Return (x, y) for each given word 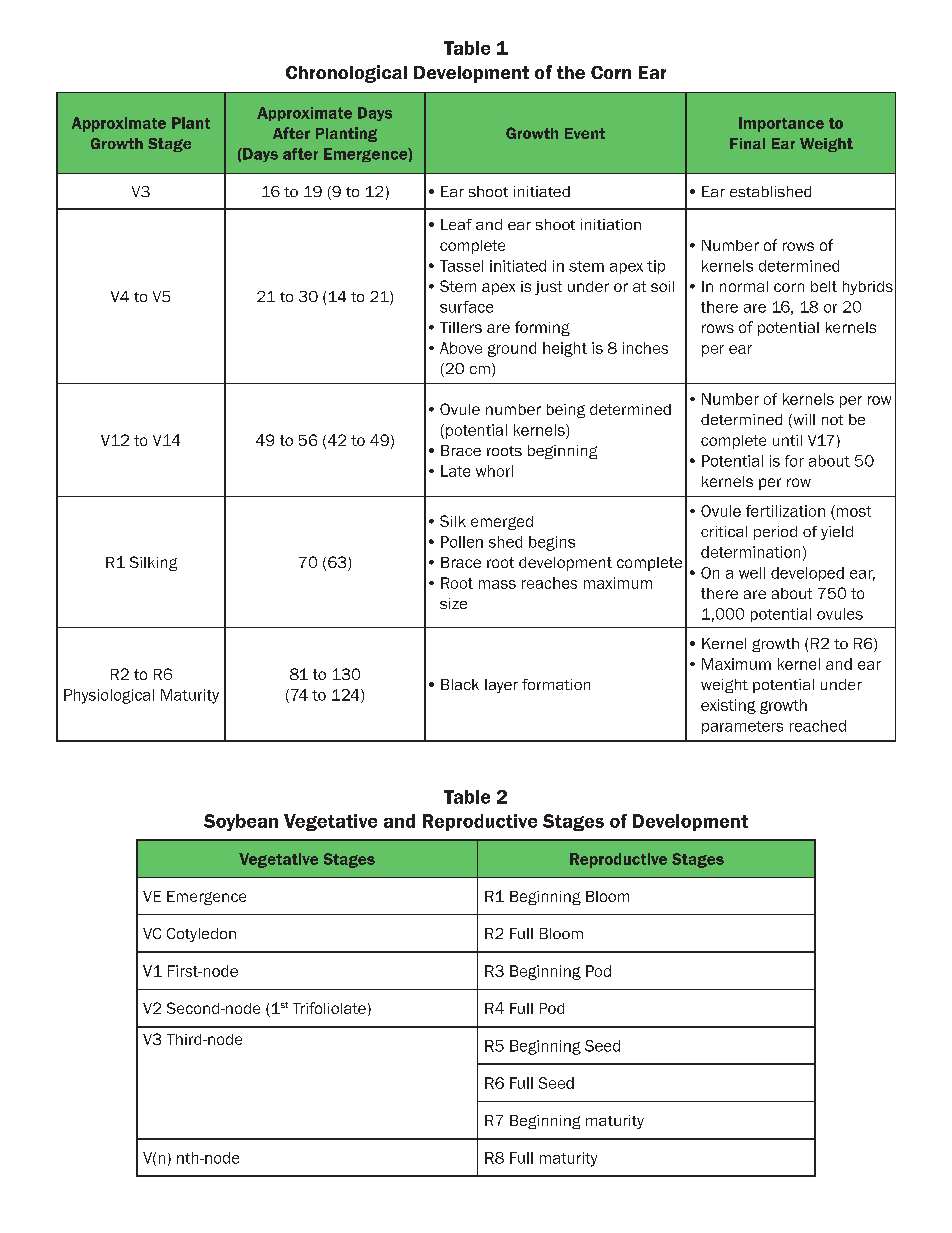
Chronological (346, 74)
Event (585, 133)
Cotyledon (201, 935)
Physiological (109, 696)
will (803, 421)
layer (501, 686)
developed (807, 574)
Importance (781, 124)
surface (466, 307)
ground (512, 349)
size (453, 603)
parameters (742, 727)
